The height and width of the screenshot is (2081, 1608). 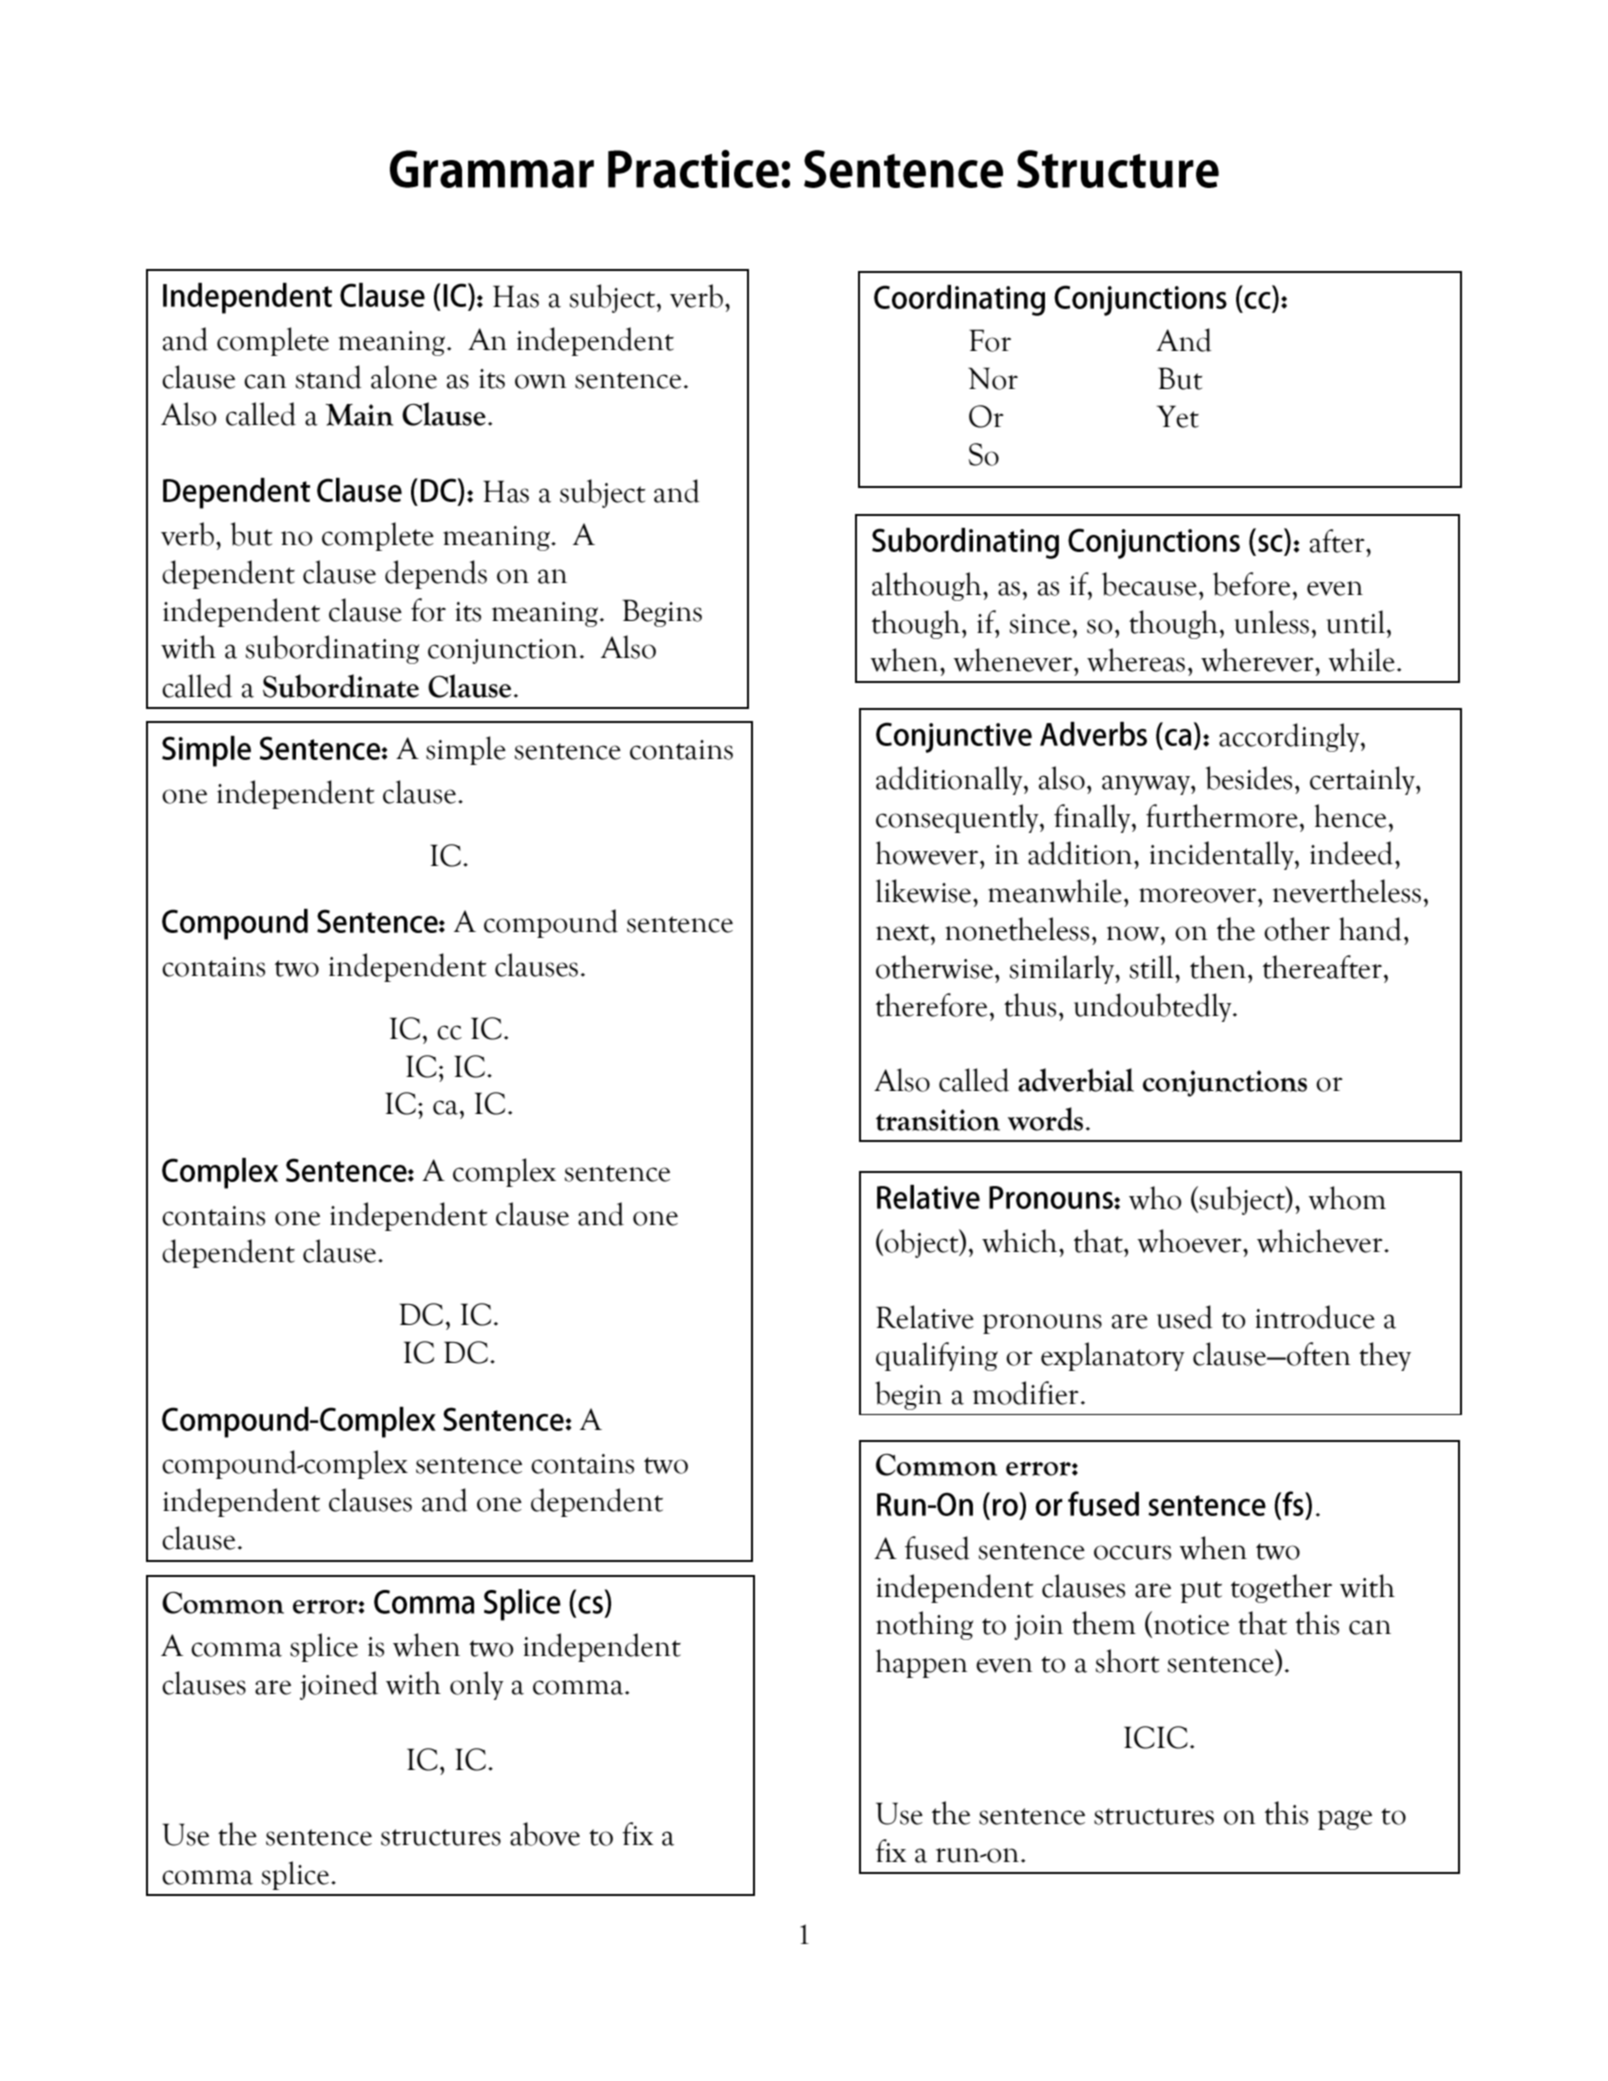 What do you see at coordinates (1347, 1198) in the screenshot?
I see `whom` at bounding box center [1347, 1198].
